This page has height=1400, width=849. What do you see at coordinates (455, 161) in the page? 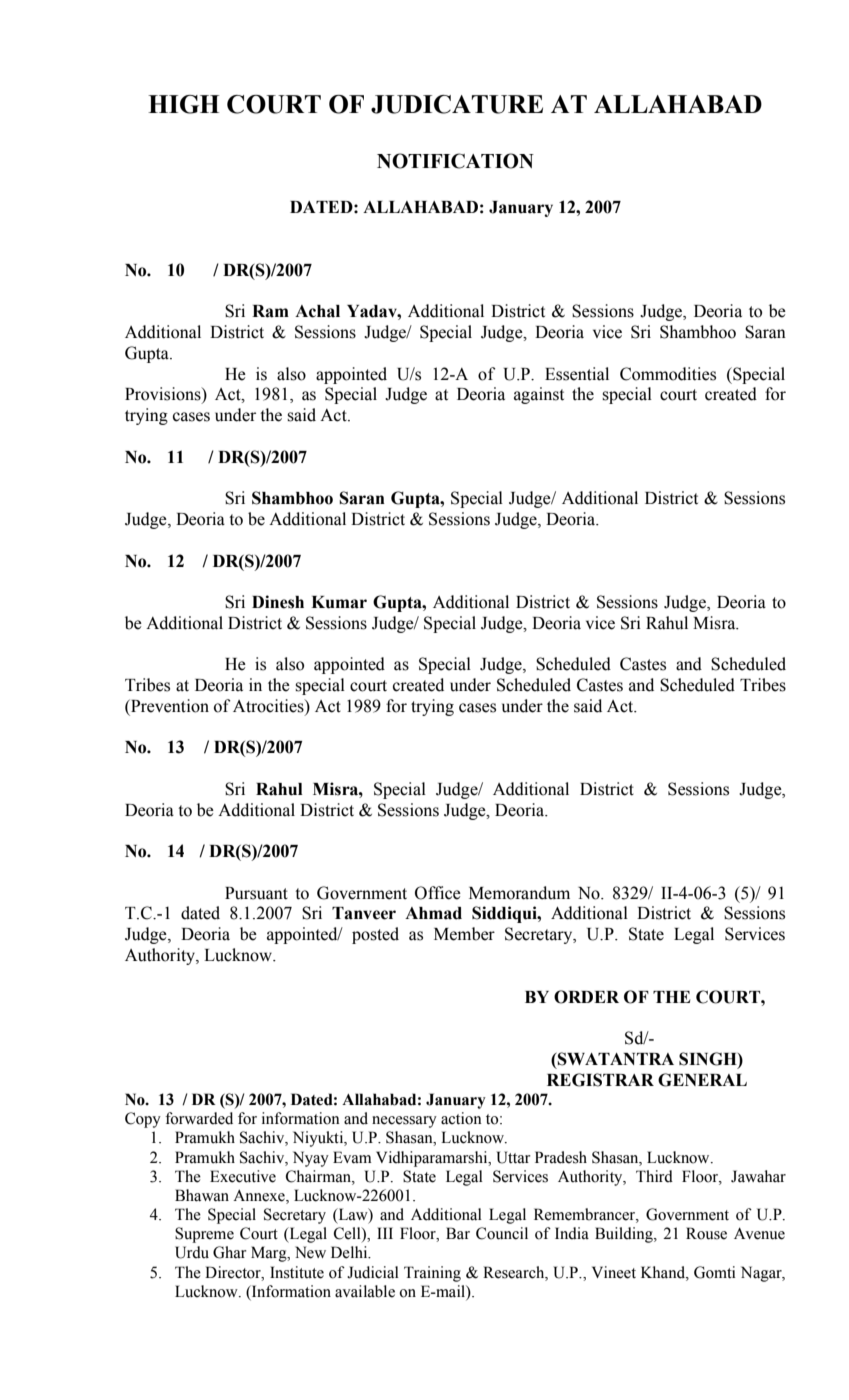
I see `NOTIFICATION` at bounding box center [455, 161].
